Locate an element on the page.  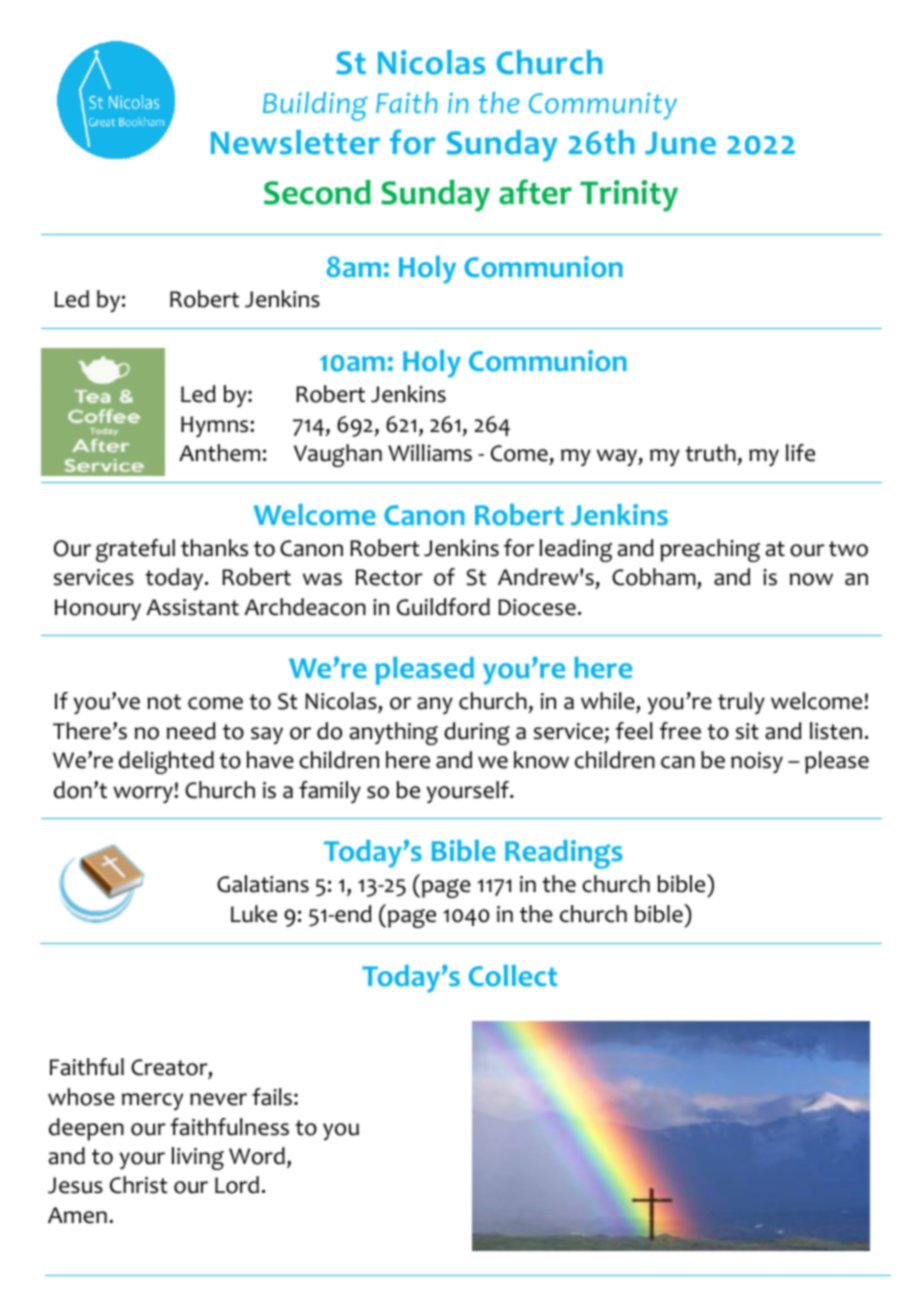
noisy is located at coordinates (757, 762).
